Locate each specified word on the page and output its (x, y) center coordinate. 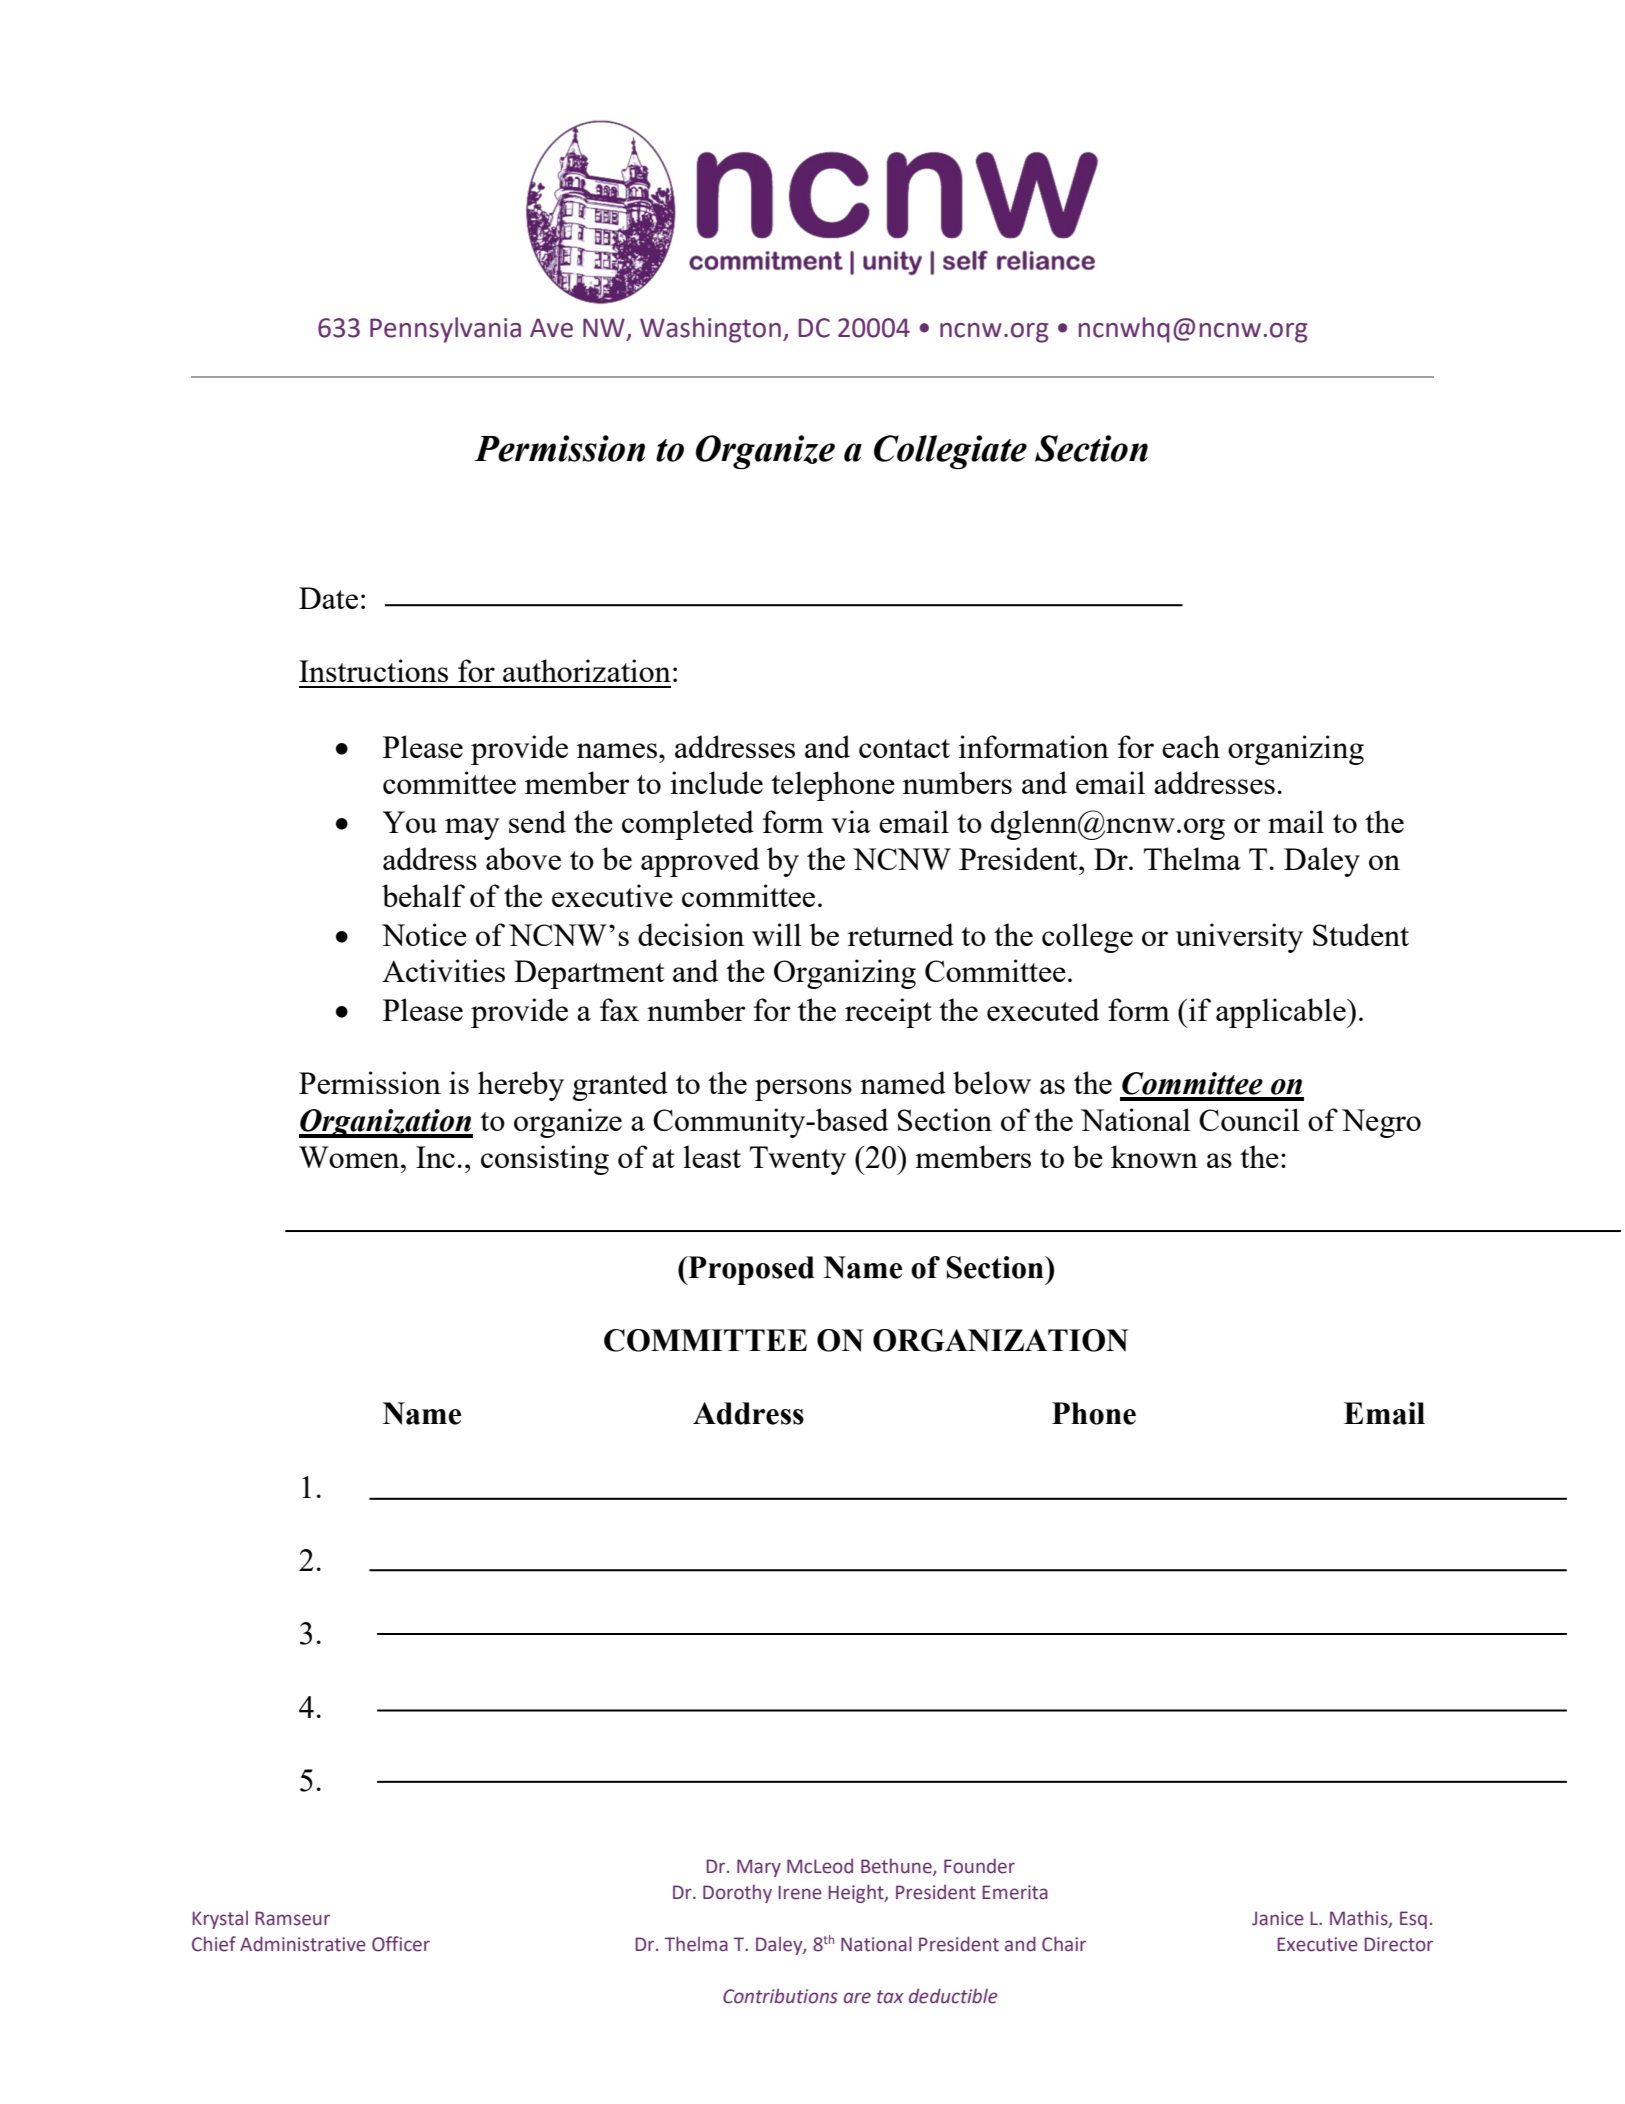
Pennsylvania (445, 330)
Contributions (780, 1996)
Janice (1278, 1918)
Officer (401, 1944)
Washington (710, 330)
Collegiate (950, 452)
